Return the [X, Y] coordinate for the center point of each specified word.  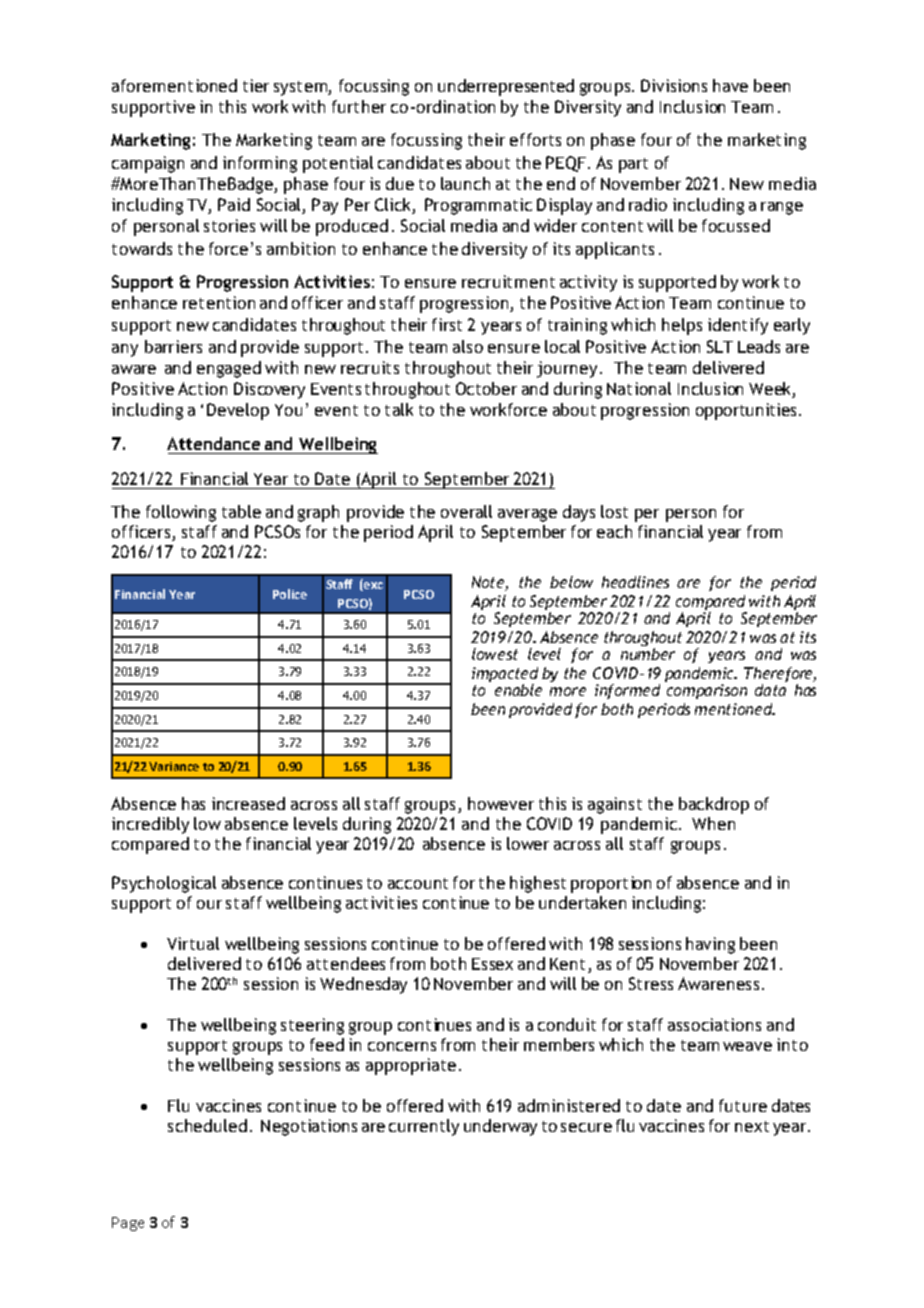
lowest [495, 654]
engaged [229, 369]
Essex [492, 964]
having [710, 945]
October [486, 388]
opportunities [748, 411]
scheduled [207, 1125]
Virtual [193, 943]
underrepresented [506, 87]
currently [424, 1127]
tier [256, 85]
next [752, 1126]
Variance [174, 766]
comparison [707, 691]
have [730, 85]
